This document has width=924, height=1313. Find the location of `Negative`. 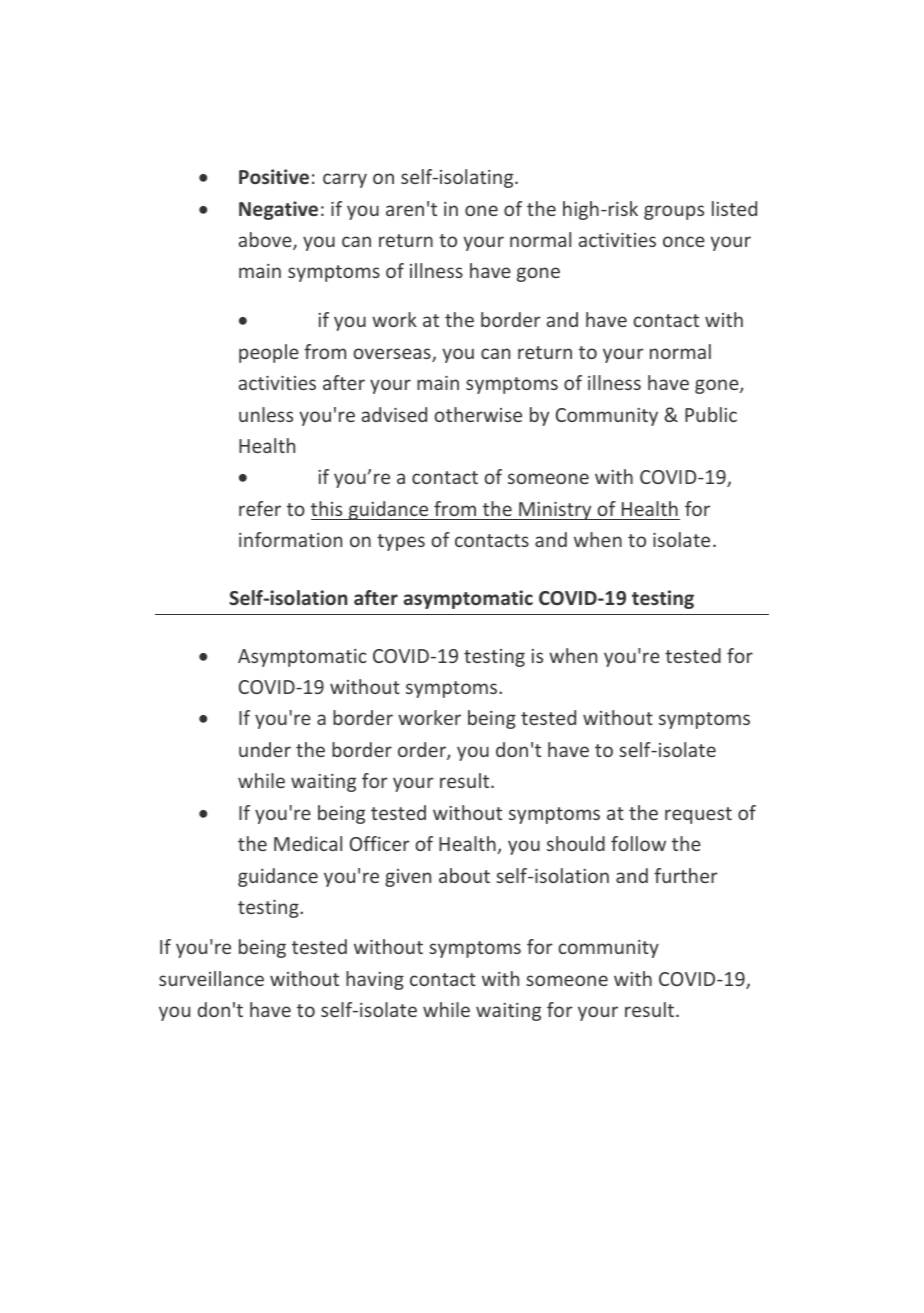

Negative is located at coordinates (278, 210).
